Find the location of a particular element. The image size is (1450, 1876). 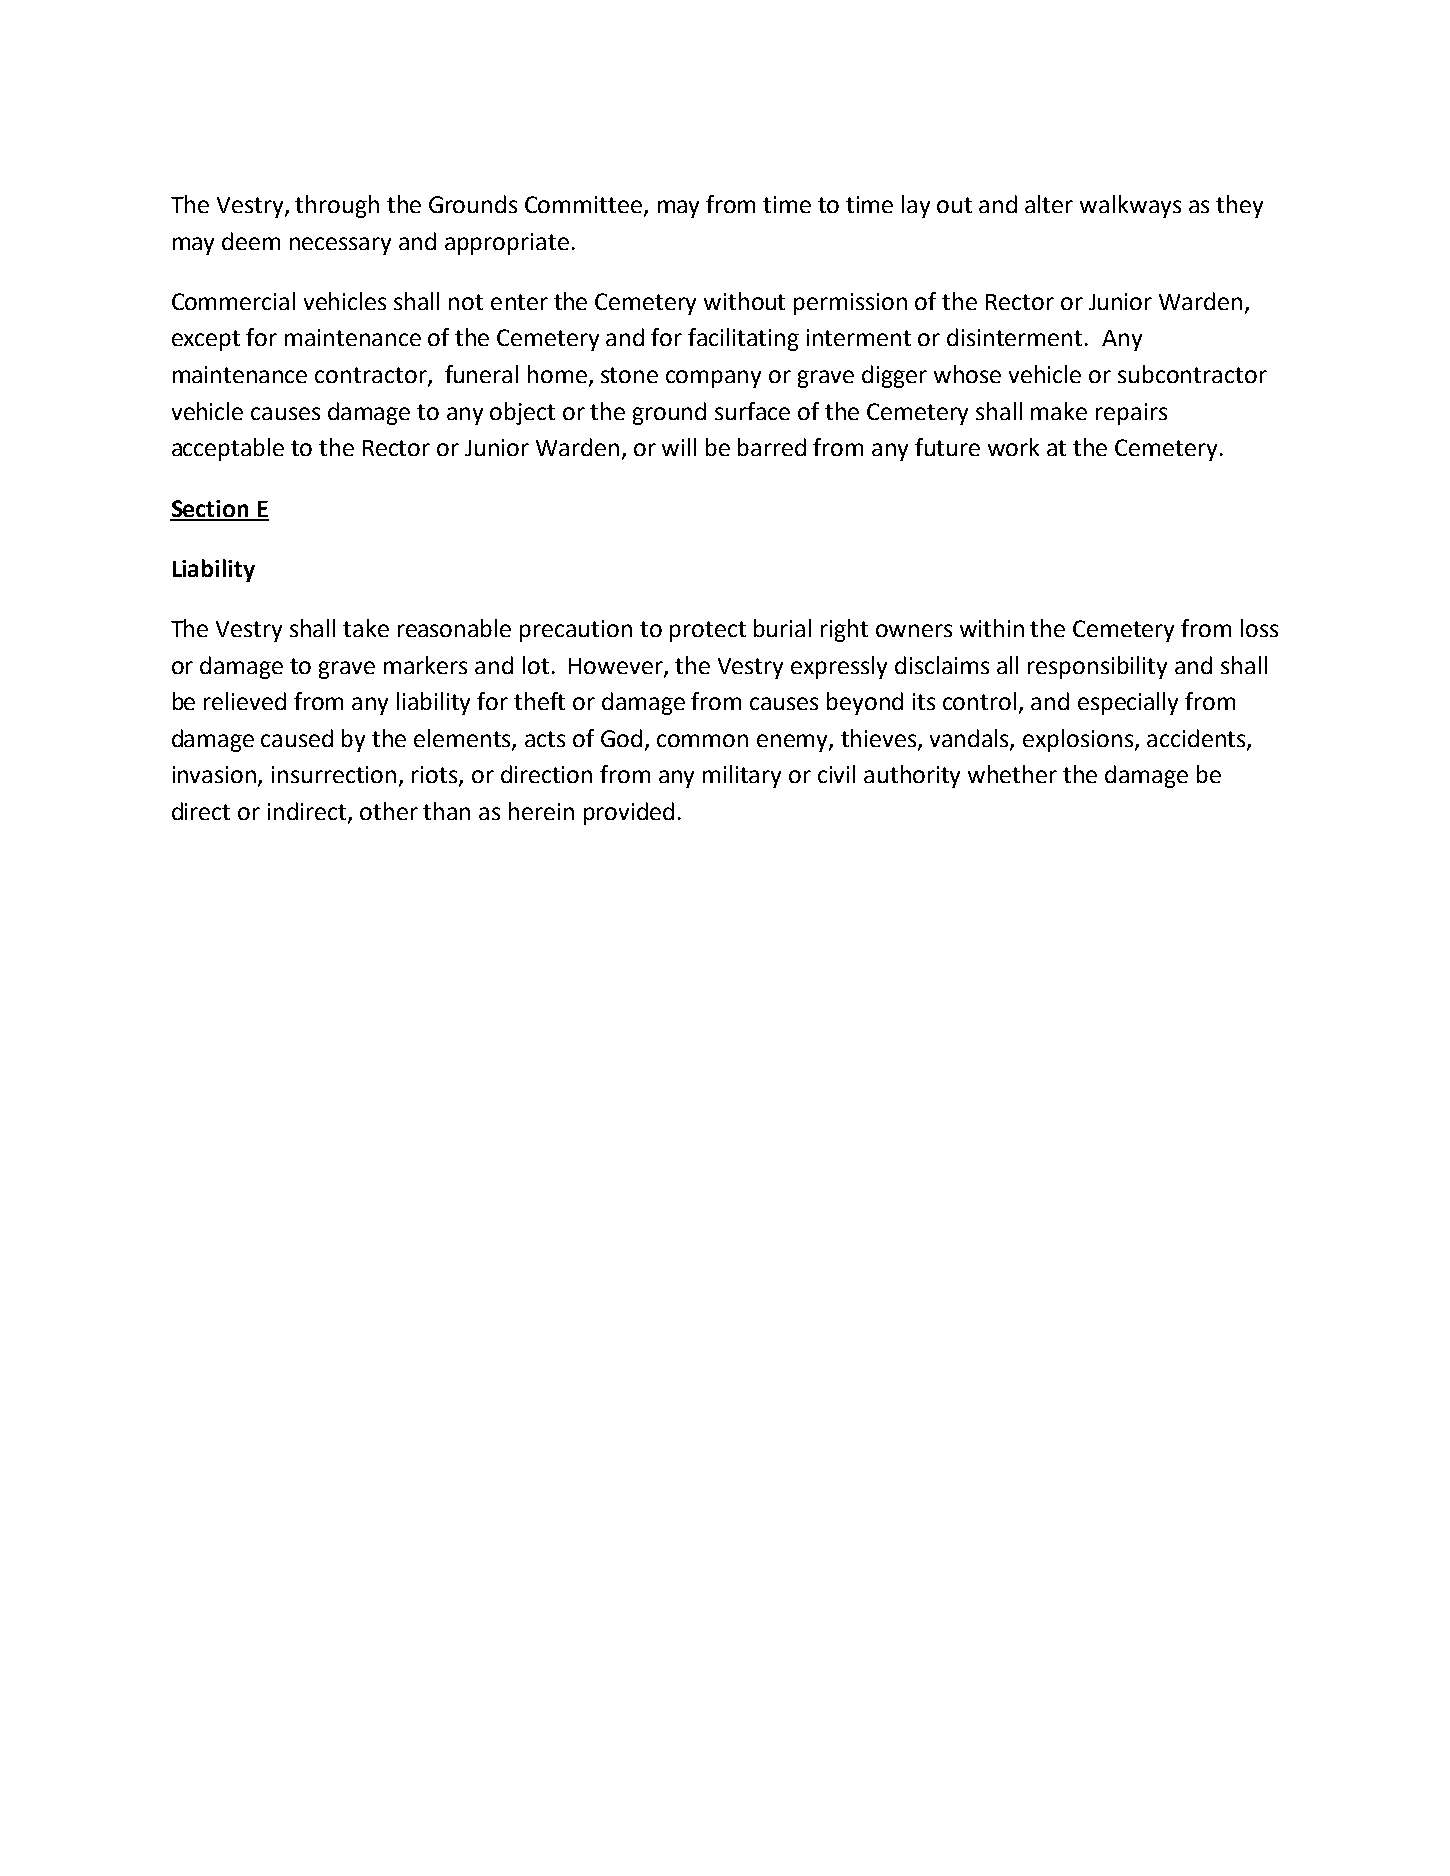

facilitating is located at coordinates (743, 339).
